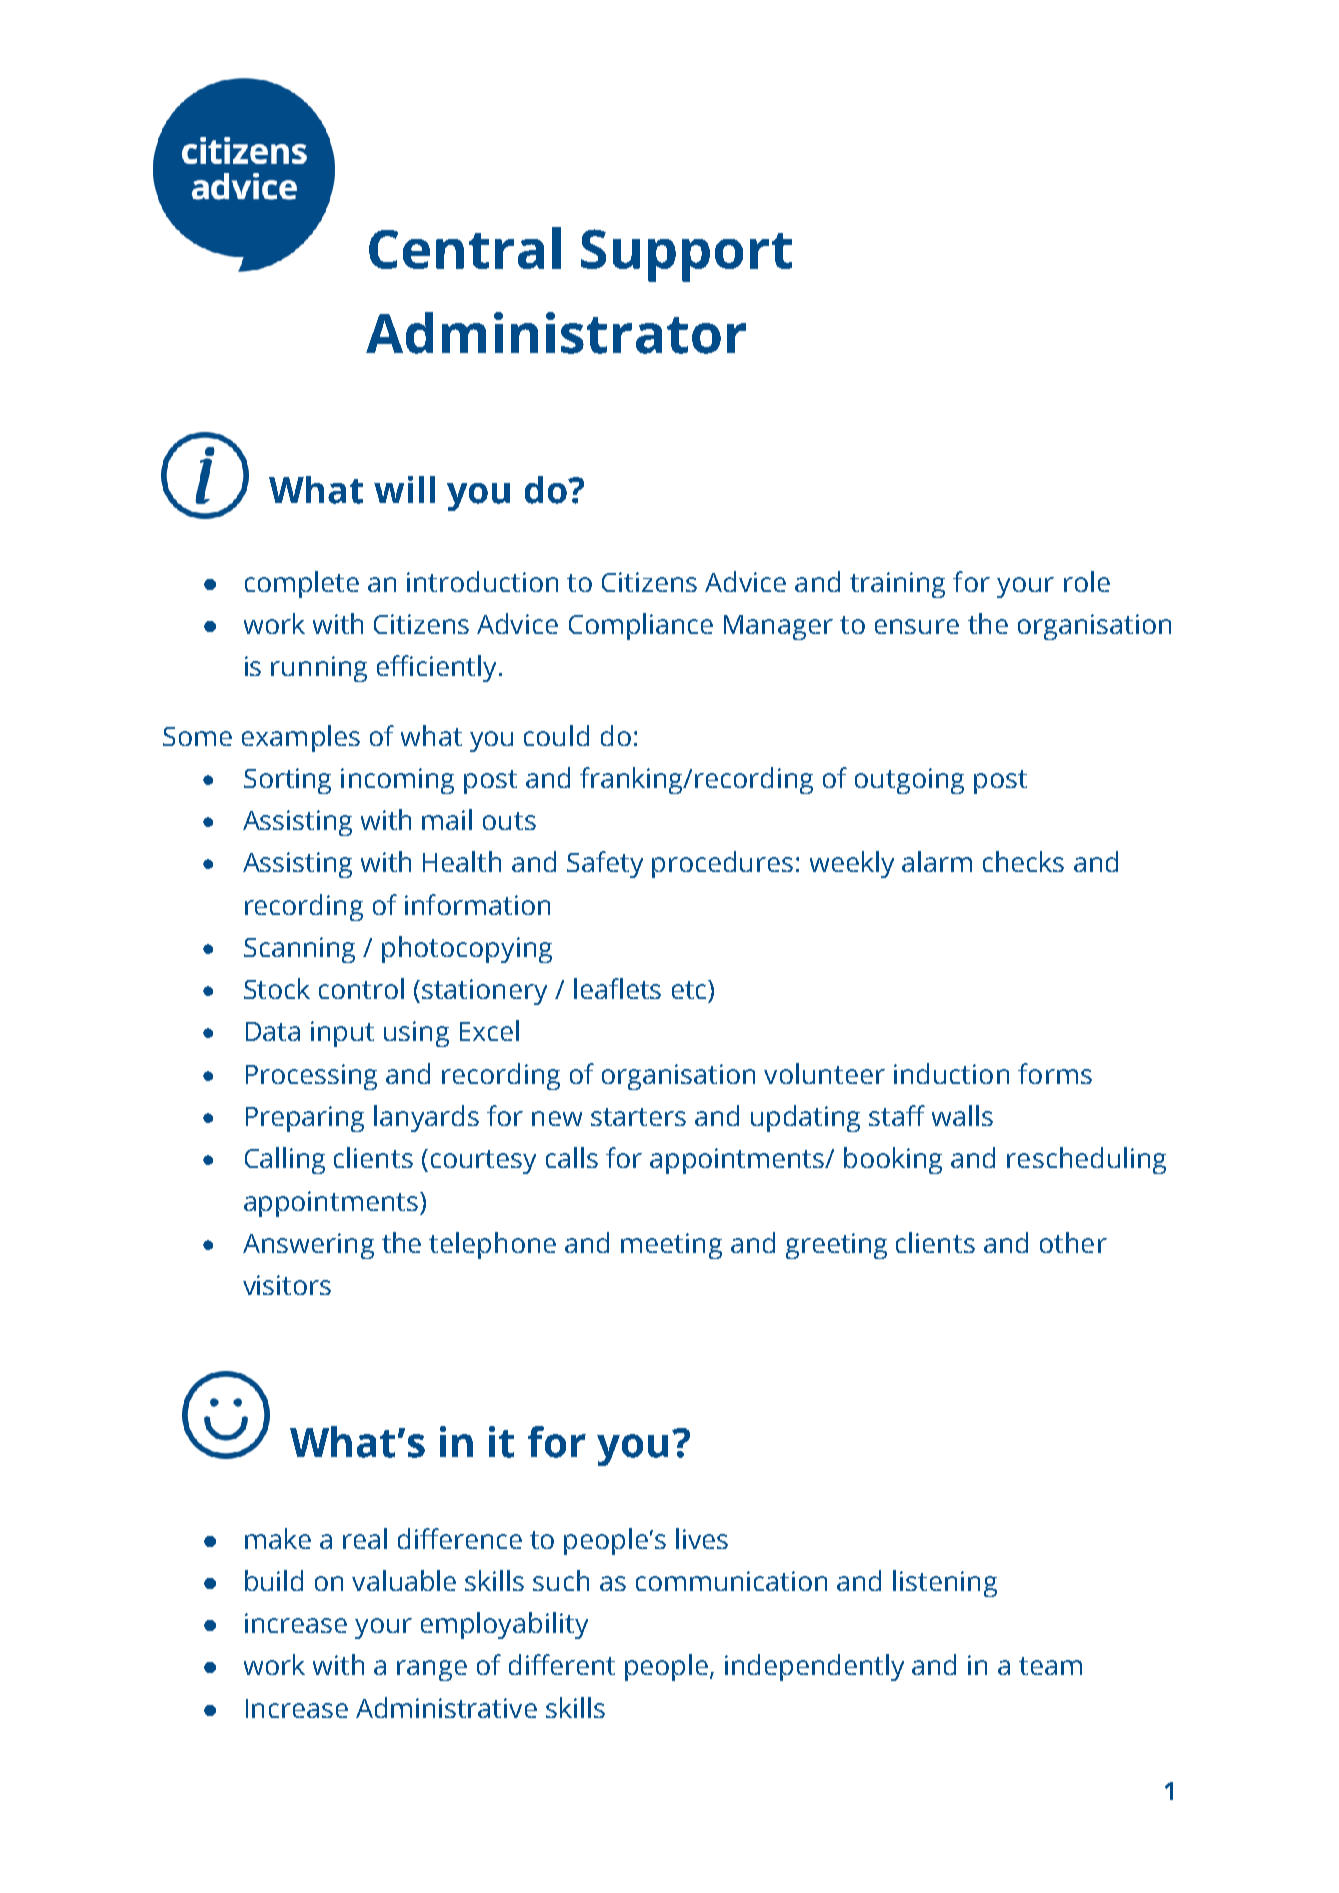 The height and width of the image is (1893, 1339). What do you see at coordinates (951, 1073) in the image?
I see `induction` at bounding box center [951, 1073].
